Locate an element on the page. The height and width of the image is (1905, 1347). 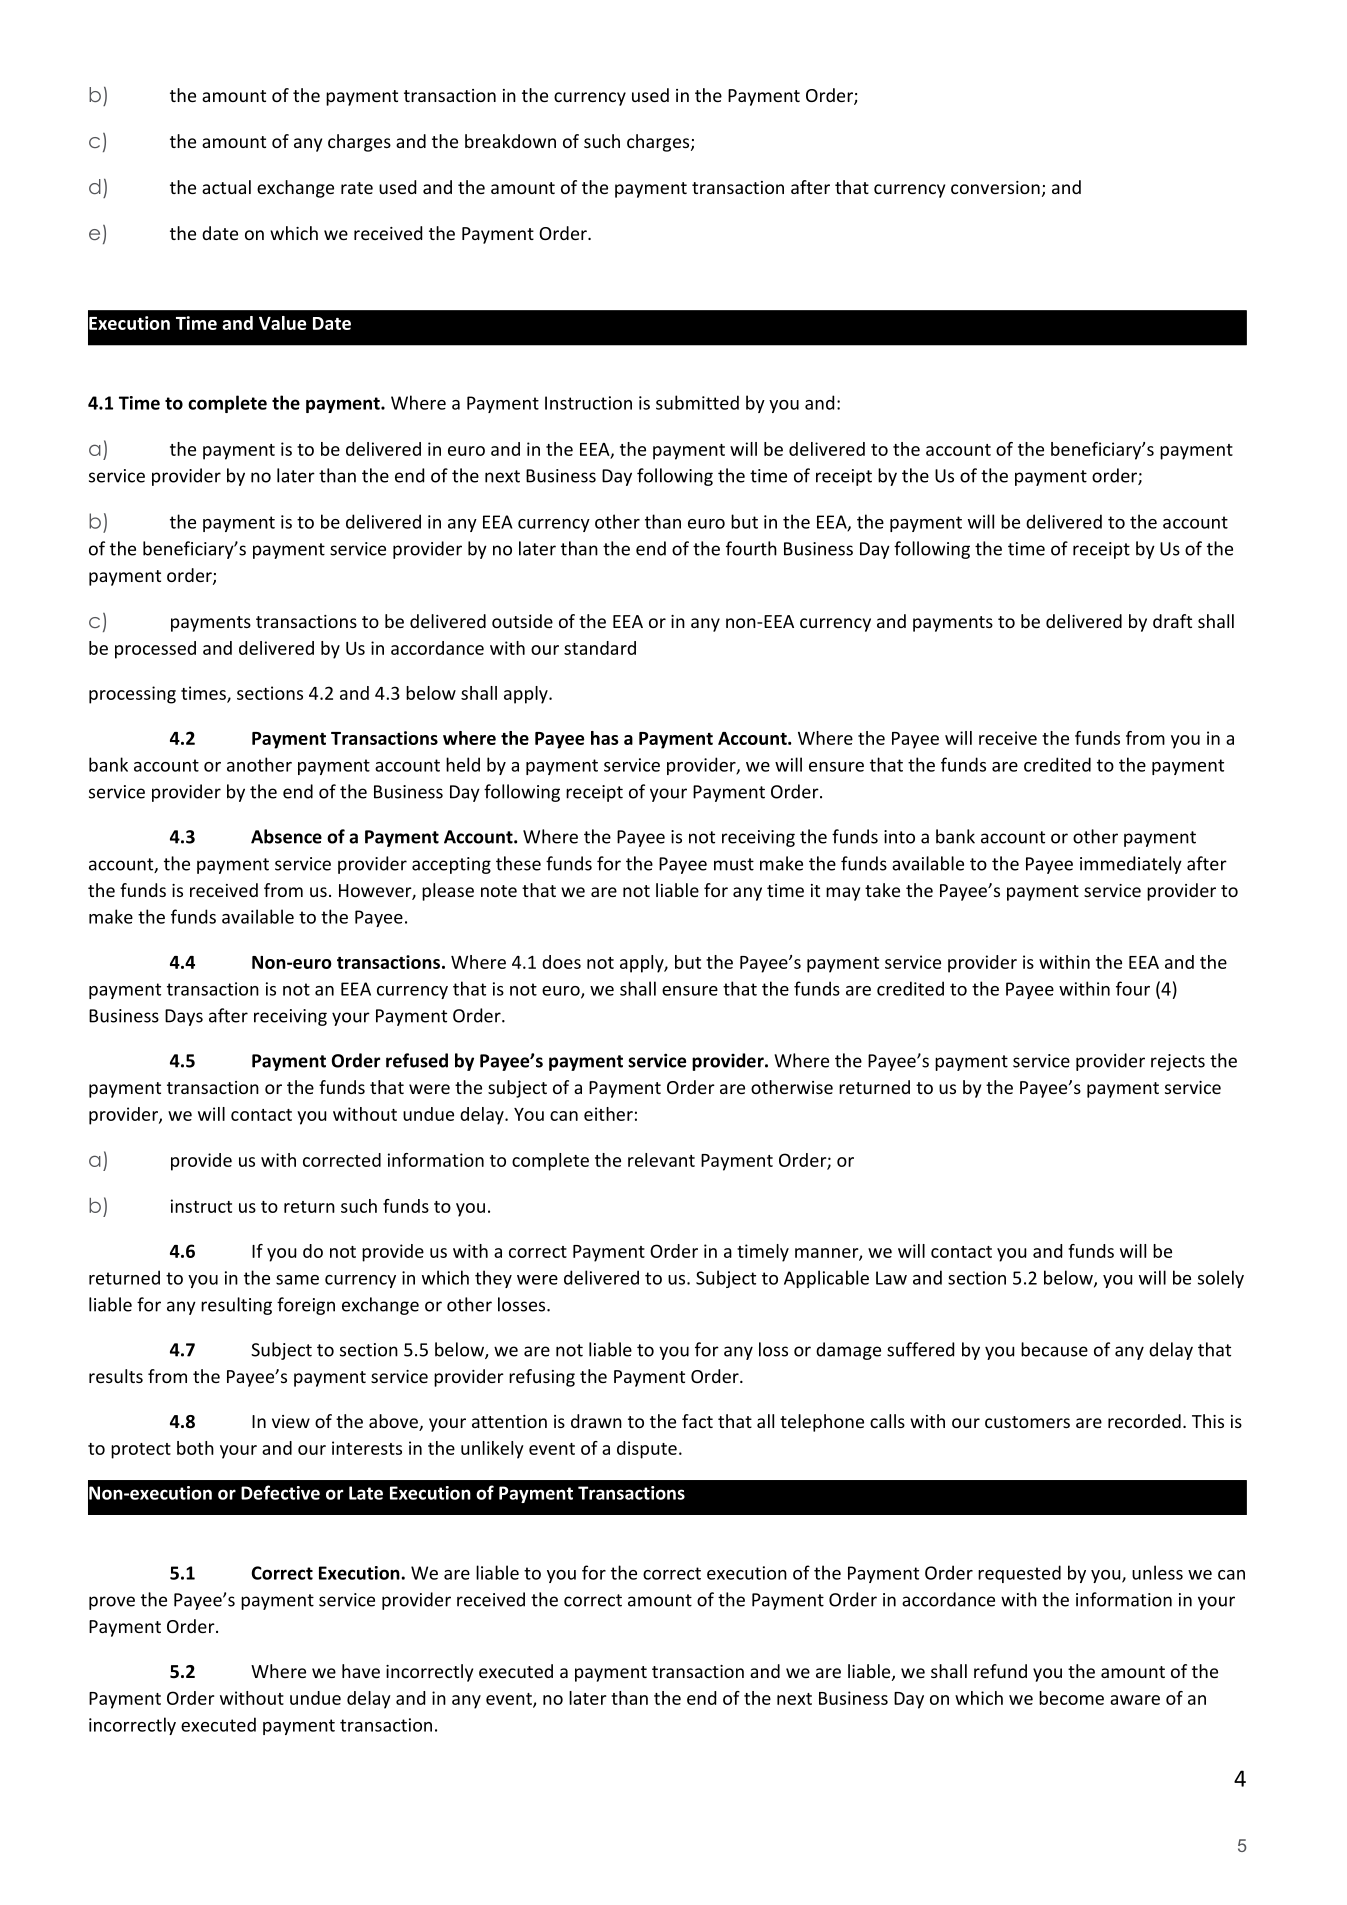
breakdown is located at coordinates (510, 141).
